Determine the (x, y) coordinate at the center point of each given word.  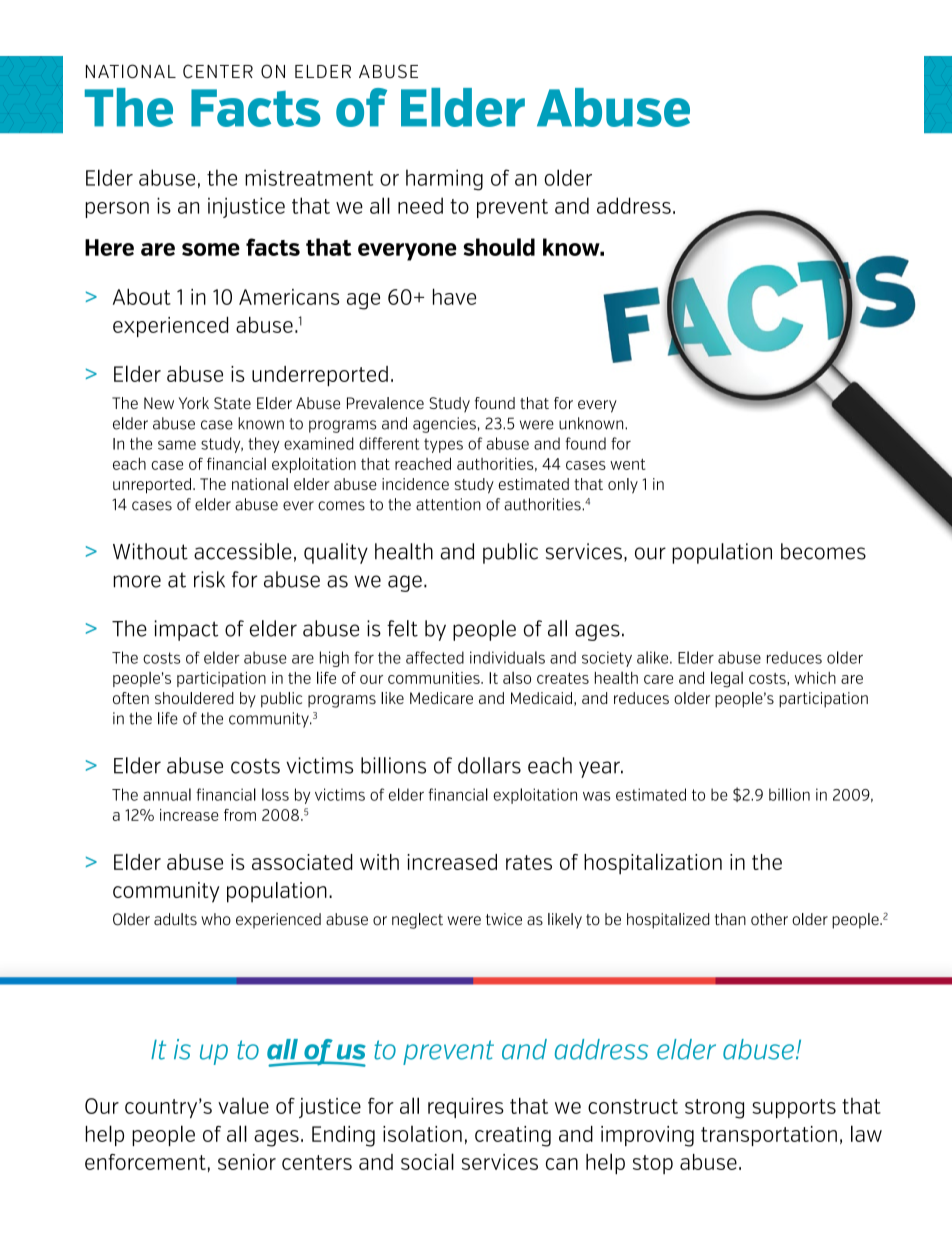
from (240, 815)
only (623, 486)
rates (529, 862)
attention (448, 504)
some (211, 249)
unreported (152, 486)
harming (444, 180)
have (454, 296)
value (243, 1106)
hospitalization (653, 864)
